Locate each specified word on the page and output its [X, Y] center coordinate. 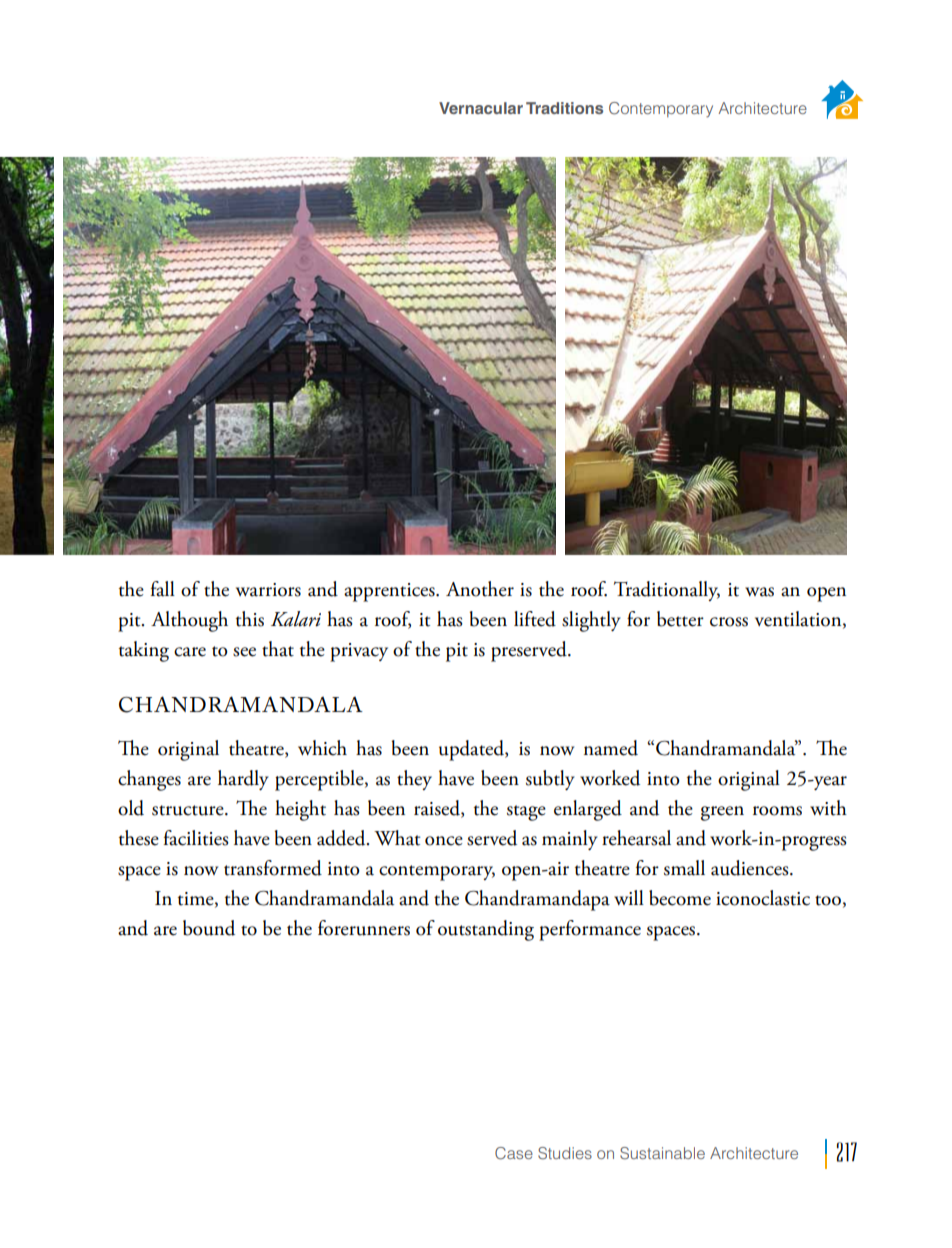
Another [480, 589]
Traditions [564, 108]
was [759, 592]
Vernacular [481, 108]
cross [729, 622]
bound [209, 928]
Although [189, 621]
